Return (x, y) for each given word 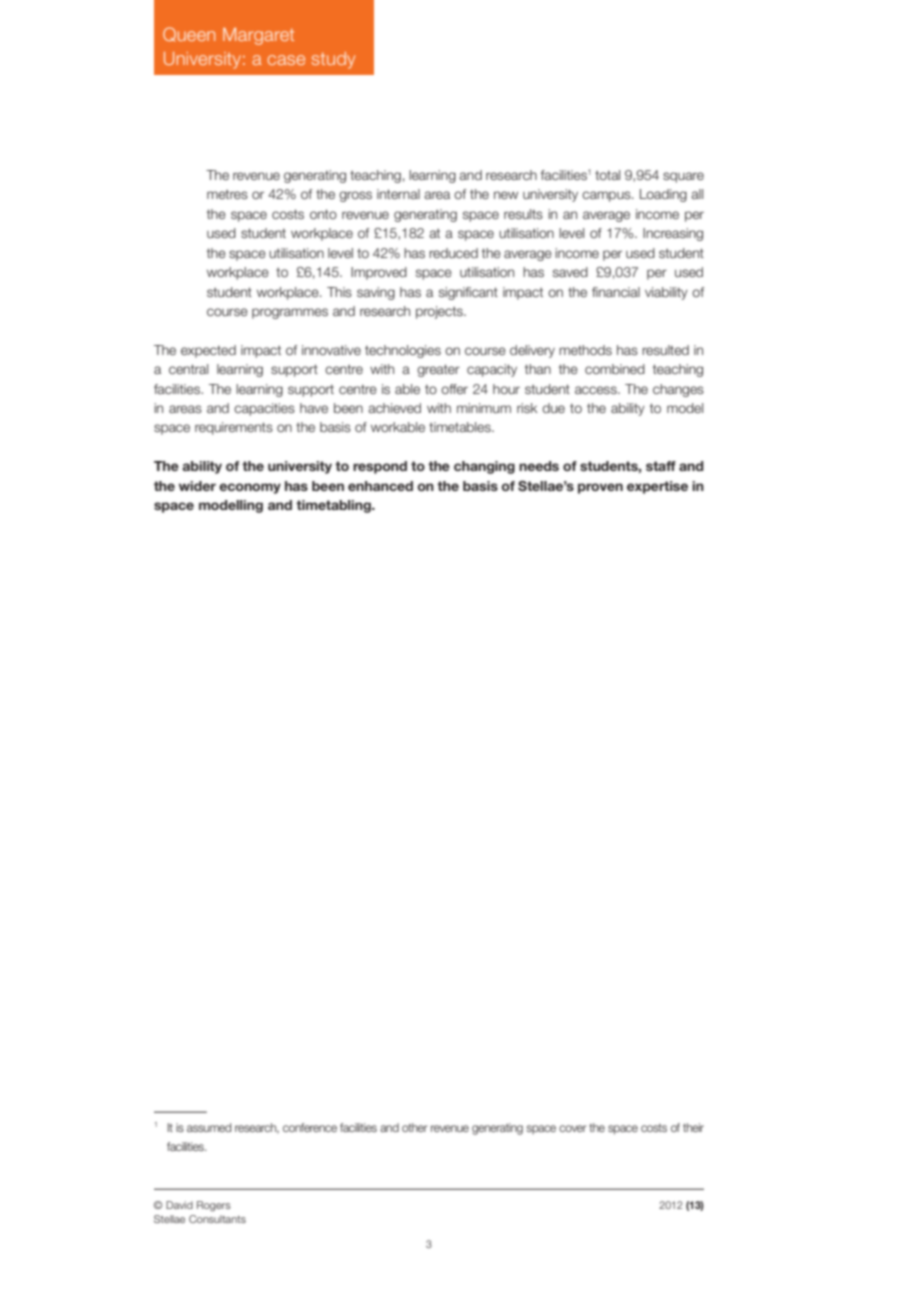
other (414, 1127)
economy (250, 488)
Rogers (214, 1206)
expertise (657, 487)
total (607, 175)
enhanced (380, 486)
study (333, 60)
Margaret (258, 36)
